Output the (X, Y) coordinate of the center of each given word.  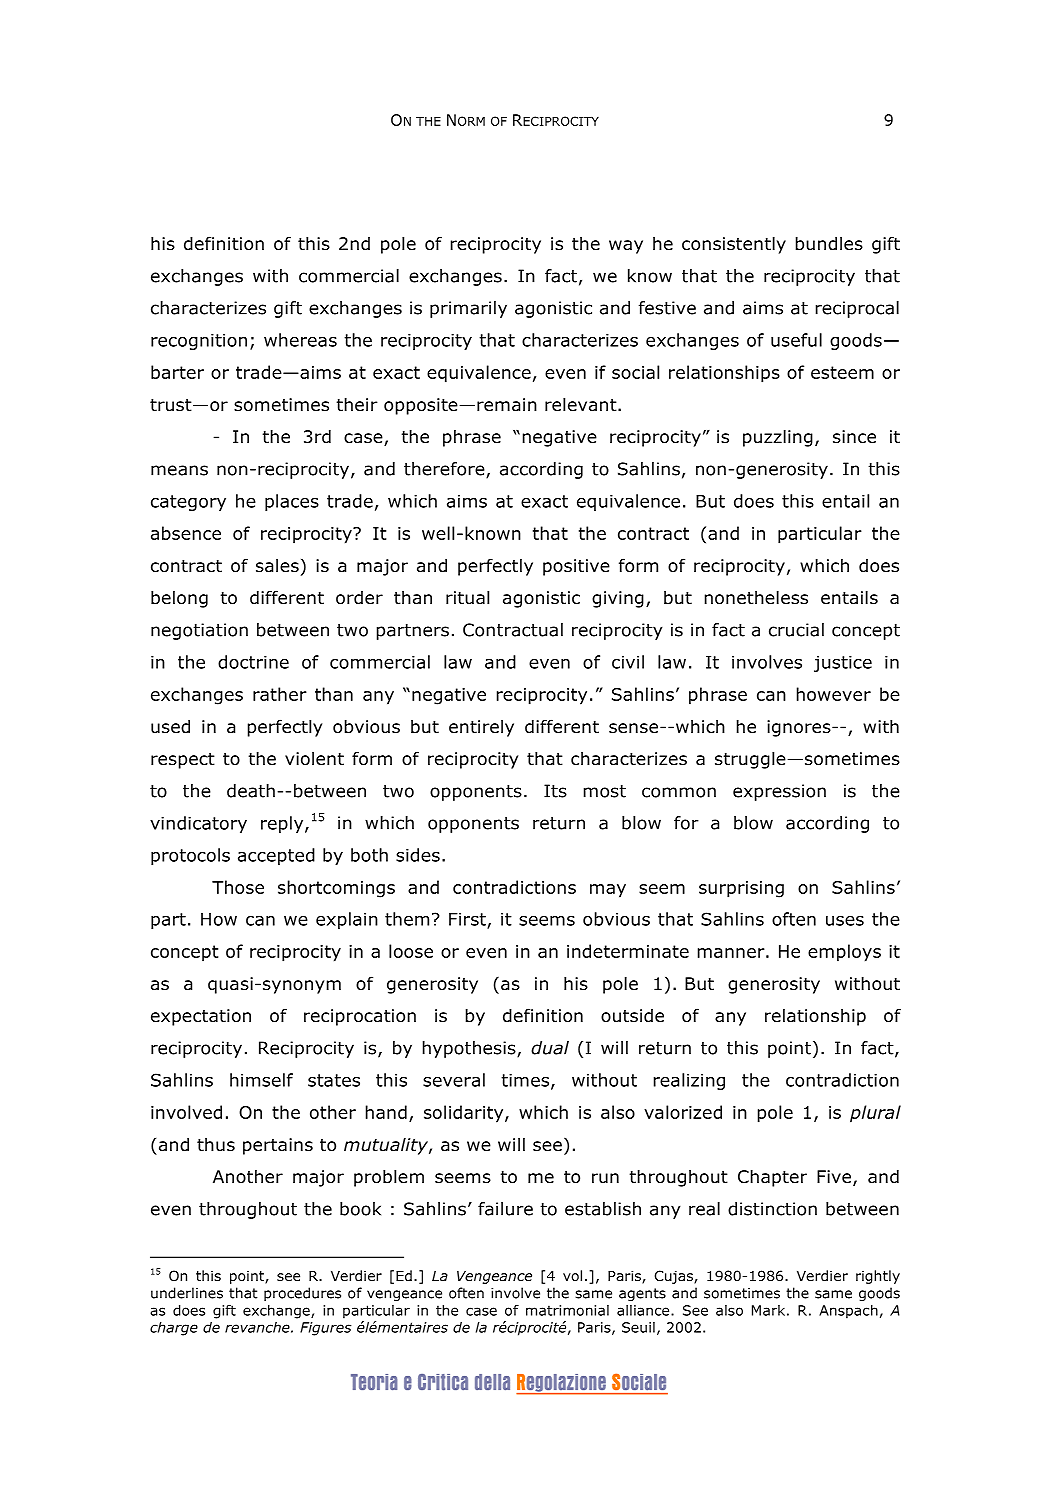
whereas (300, 340)
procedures (302, 1294)
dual (550, 1048)
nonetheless (756, 598)
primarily (468, 309)
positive (576, 567)
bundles (829, 244)
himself (261, 1080)
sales (277, 566)
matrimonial (567, 1310)
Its (555, 791)
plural (875, 1114)
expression (779, 792)
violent (314, 759)
